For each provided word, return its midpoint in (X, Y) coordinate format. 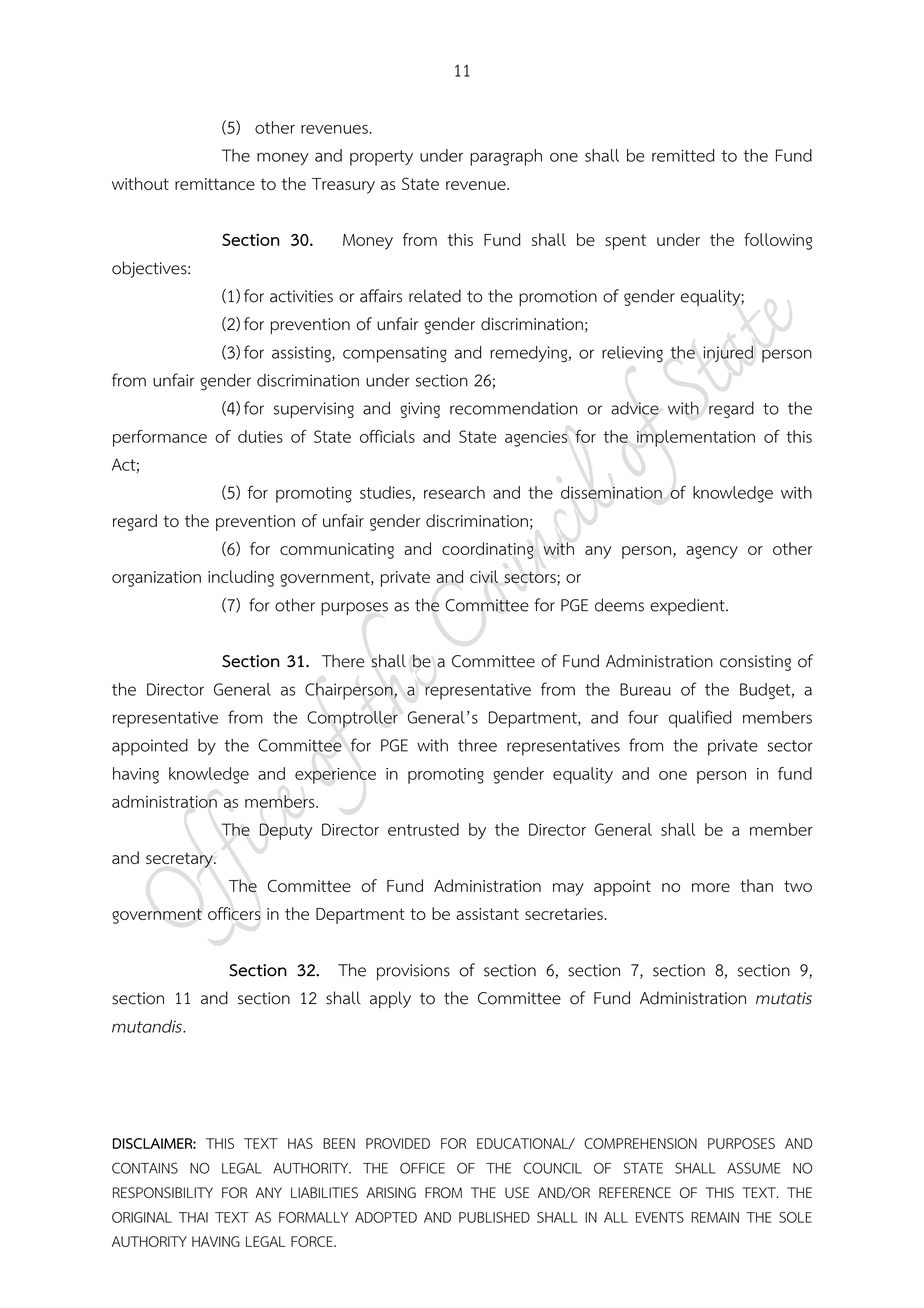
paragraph (506, 157)
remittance (215, 184)
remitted (683, 155)
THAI (193, 1217)
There (343, 661)
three (477, 745)
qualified (700, 719)
